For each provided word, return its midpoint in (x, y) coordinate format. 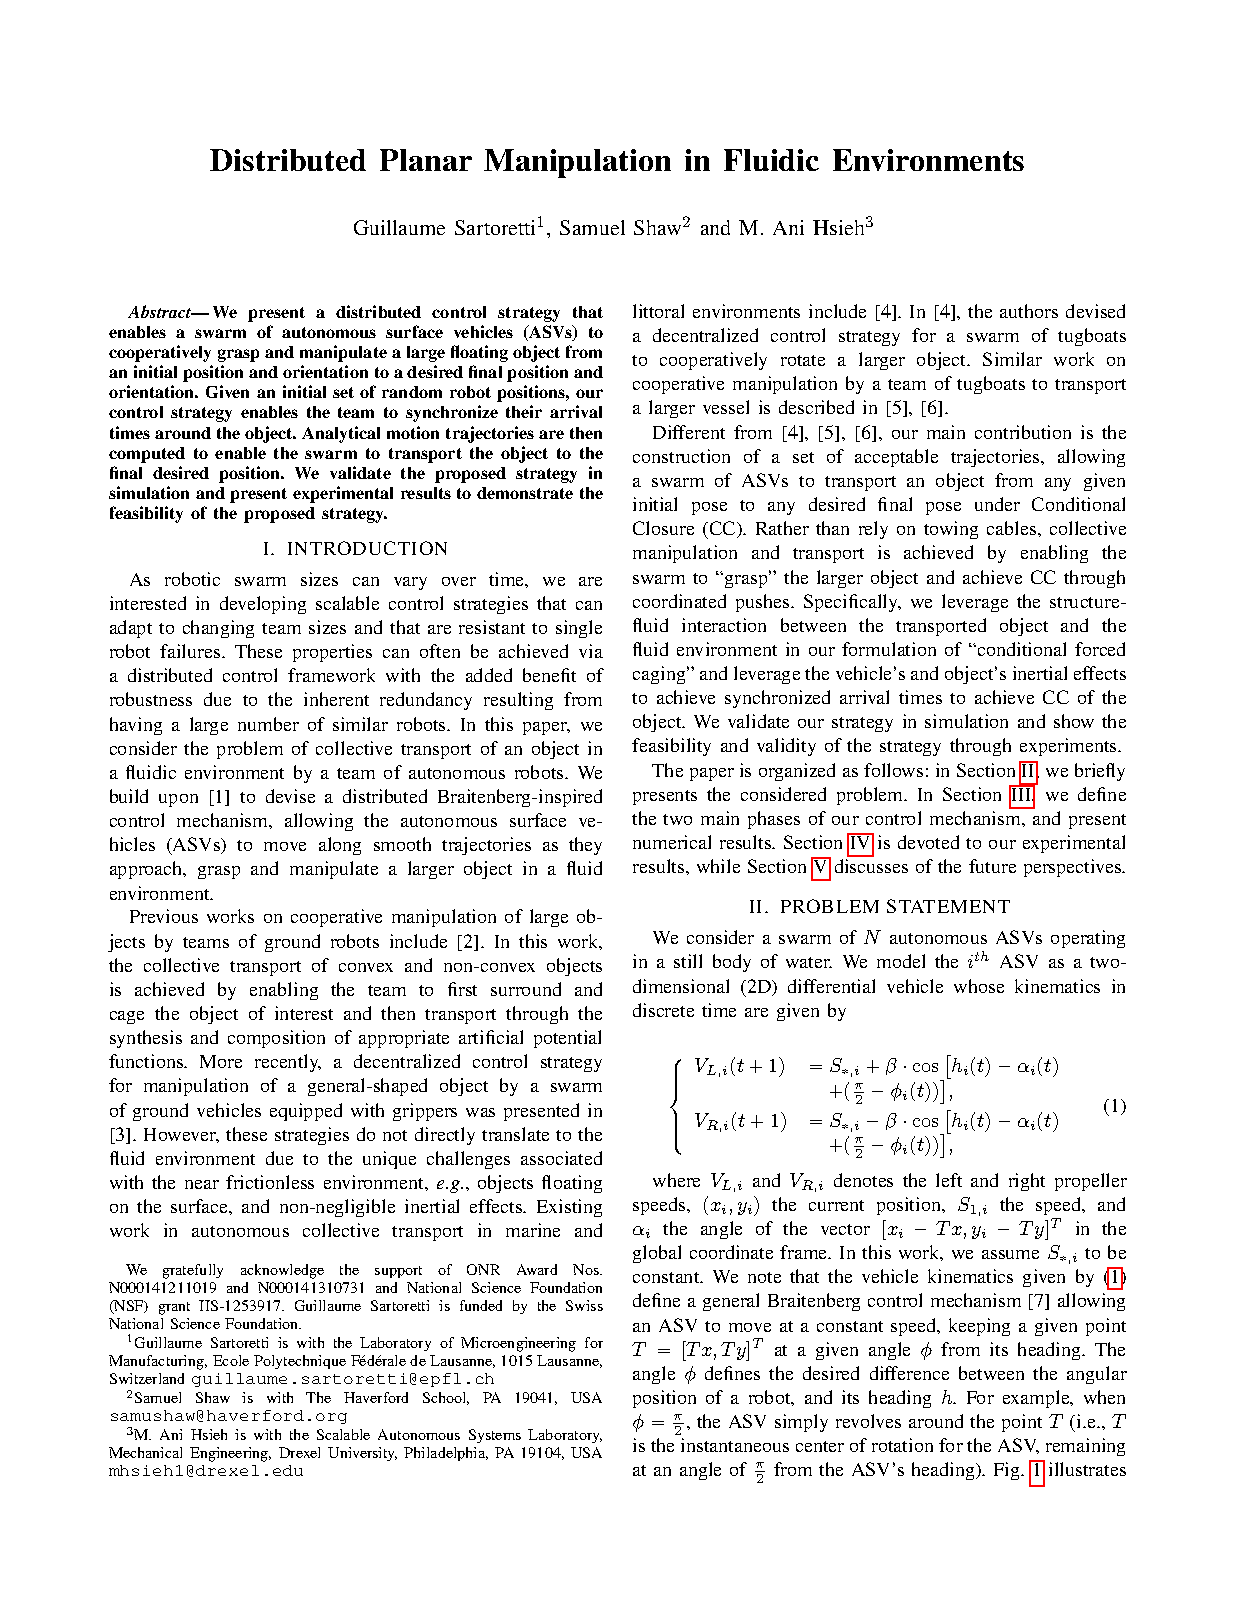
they (585, 846)
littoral (658, 311)
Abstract (161, 311)
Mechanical (145, 1452)
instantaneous (735, 1445)
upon (178, 800)
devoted (928, 842)
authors (1029, 311)
